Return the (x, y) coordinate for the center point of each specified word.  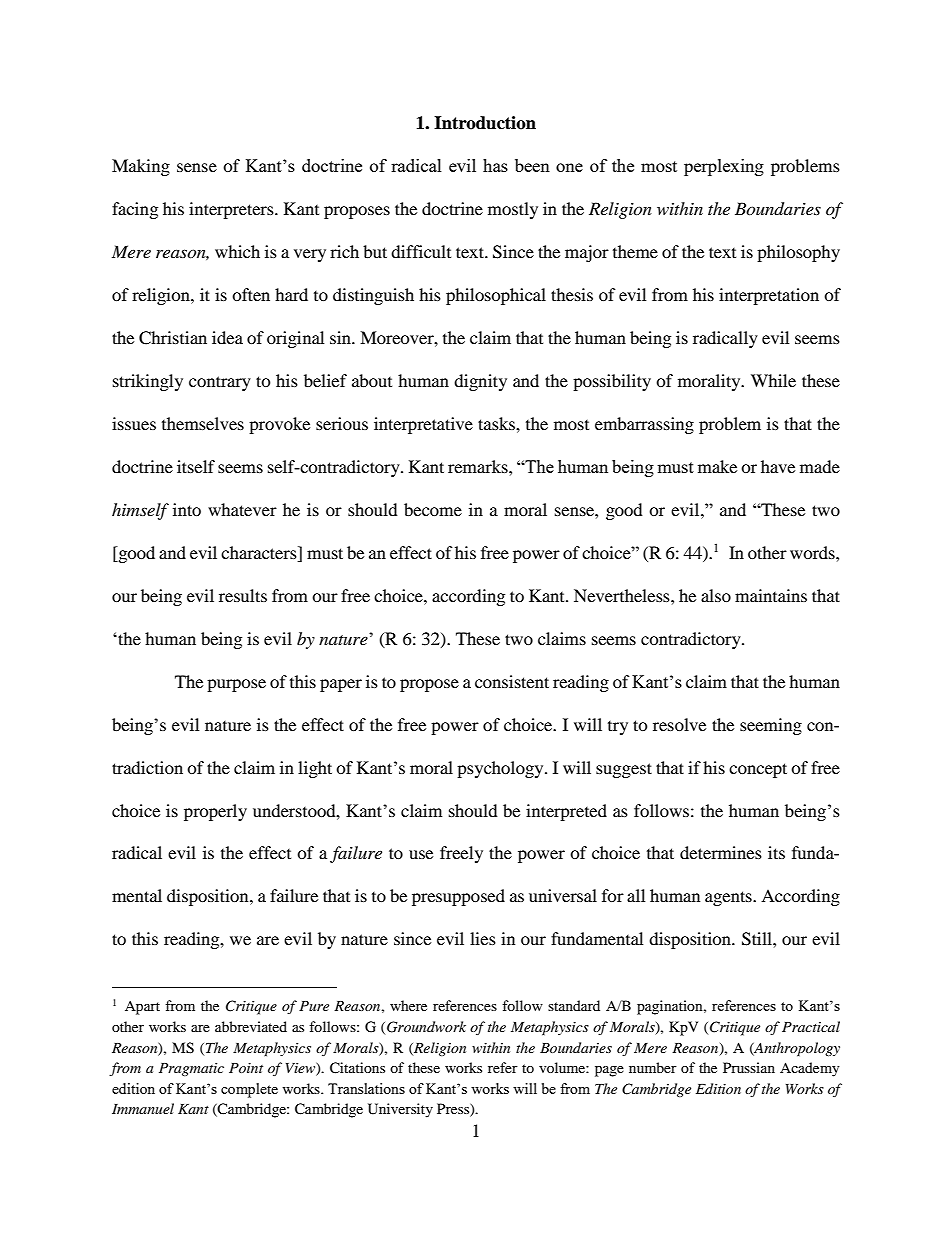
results (243, 595)
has (495, 165)
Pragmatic (191, 1069)
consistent (512, 681)
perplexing (724, 167)
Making (141, 167)
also (716, 595)
